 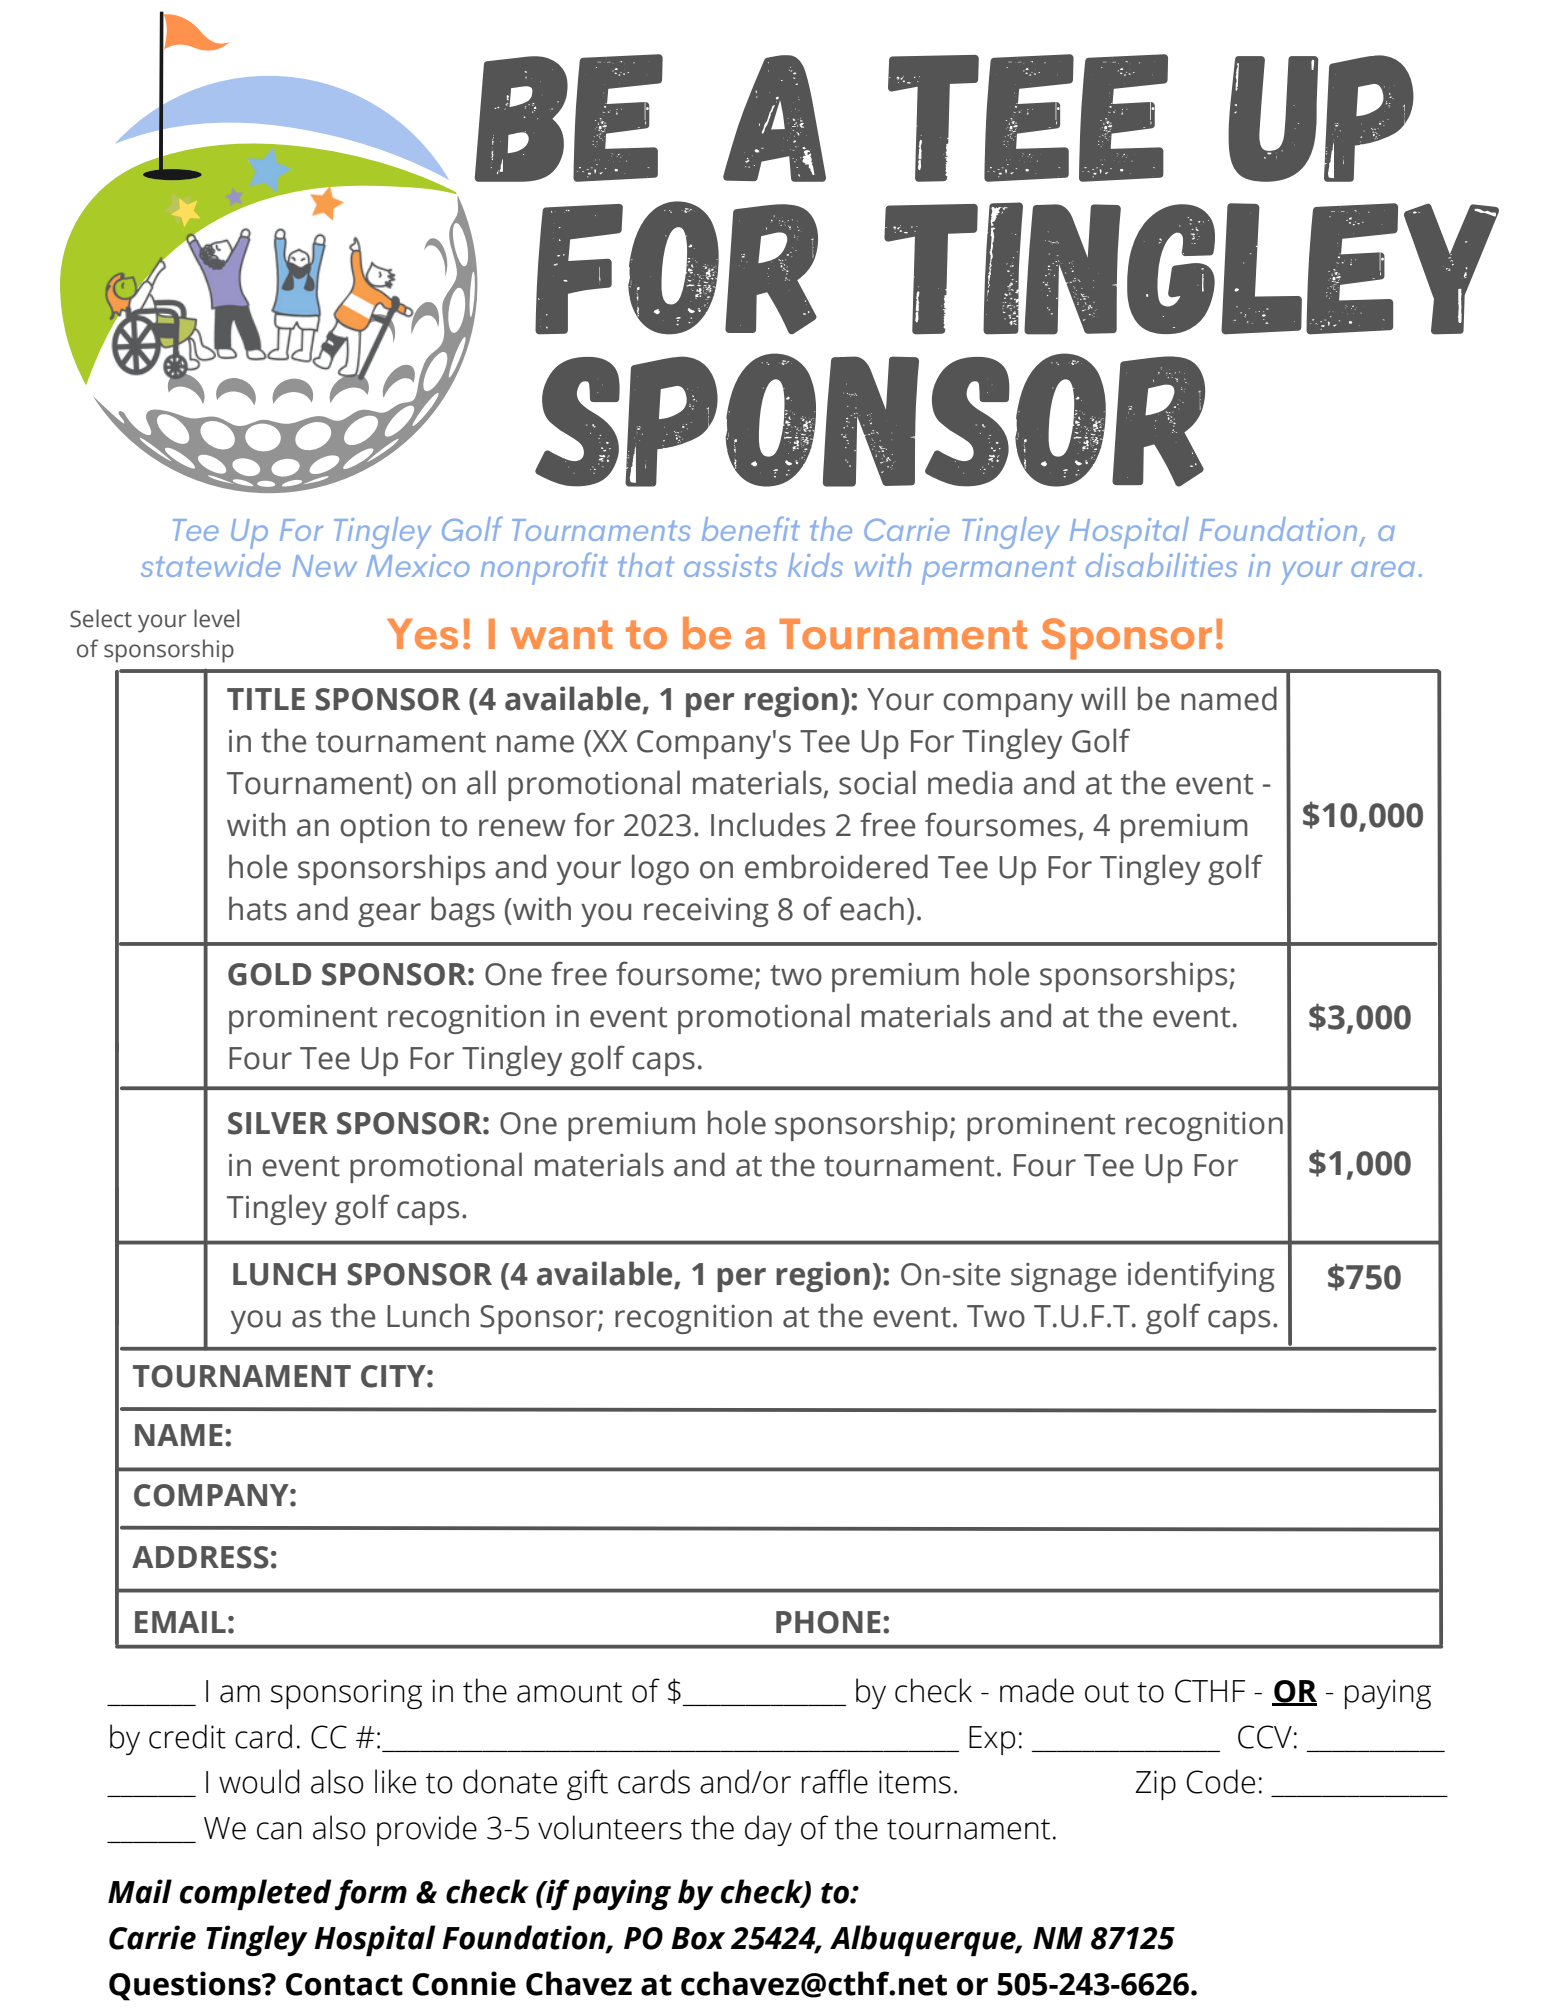 I want to click on disabilities, so click(x=1161, y=565).
